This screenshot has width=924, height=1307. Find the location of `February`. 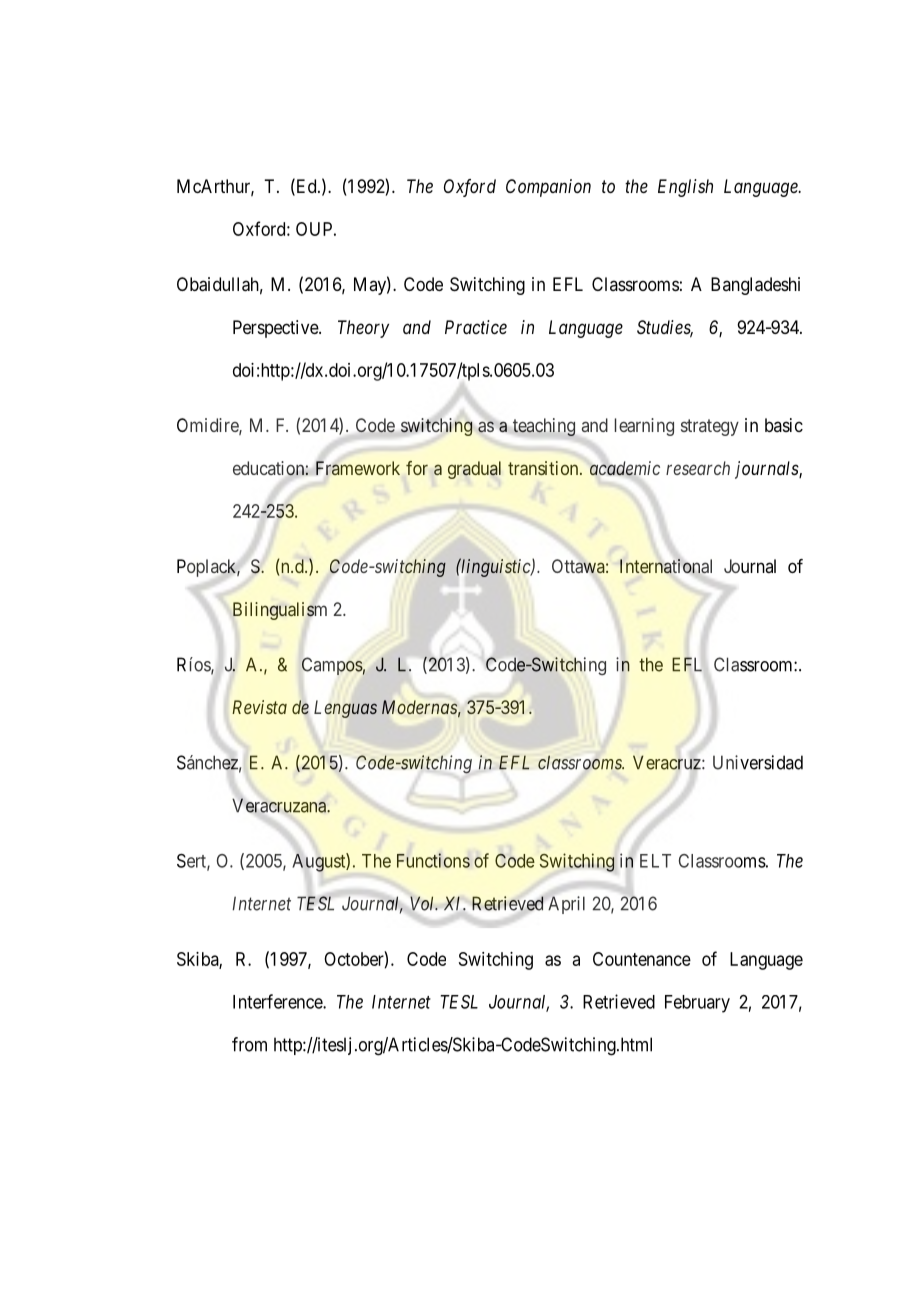

February is located at coordinates (697, 1004).
